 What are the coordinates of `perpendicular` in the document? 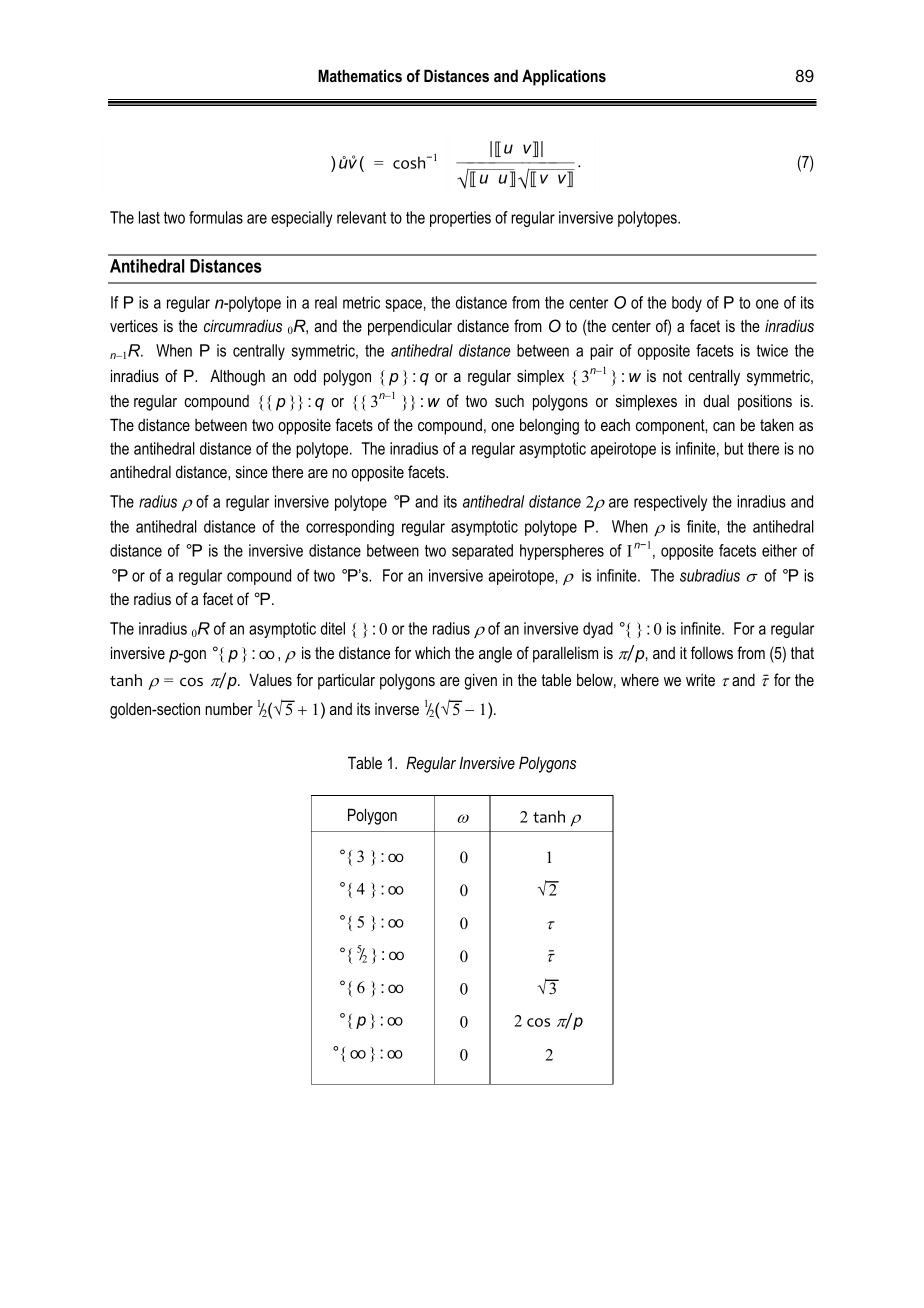 It's located at (410, 328).
